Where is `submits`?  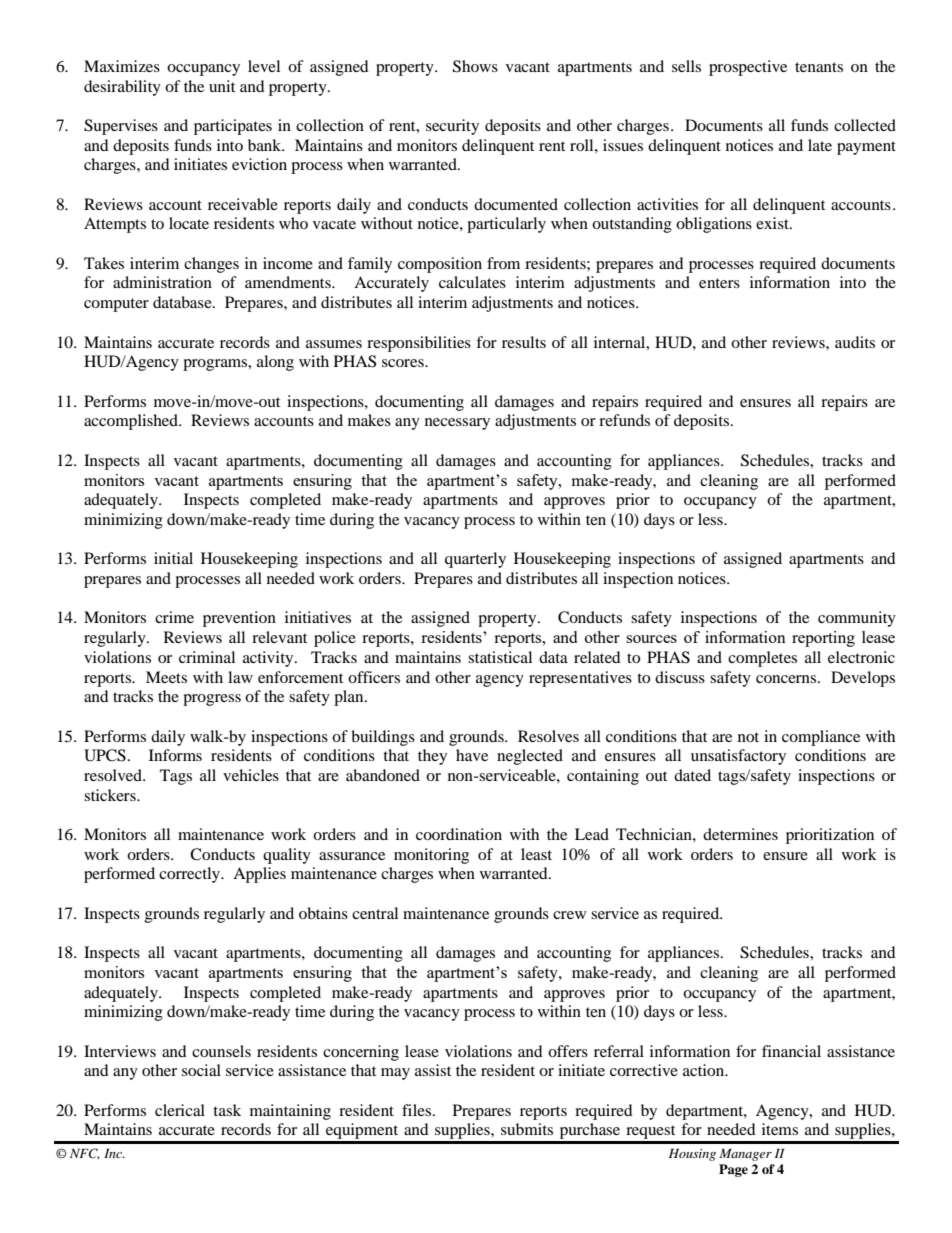
submits is located at coordinates (527, 1129).
